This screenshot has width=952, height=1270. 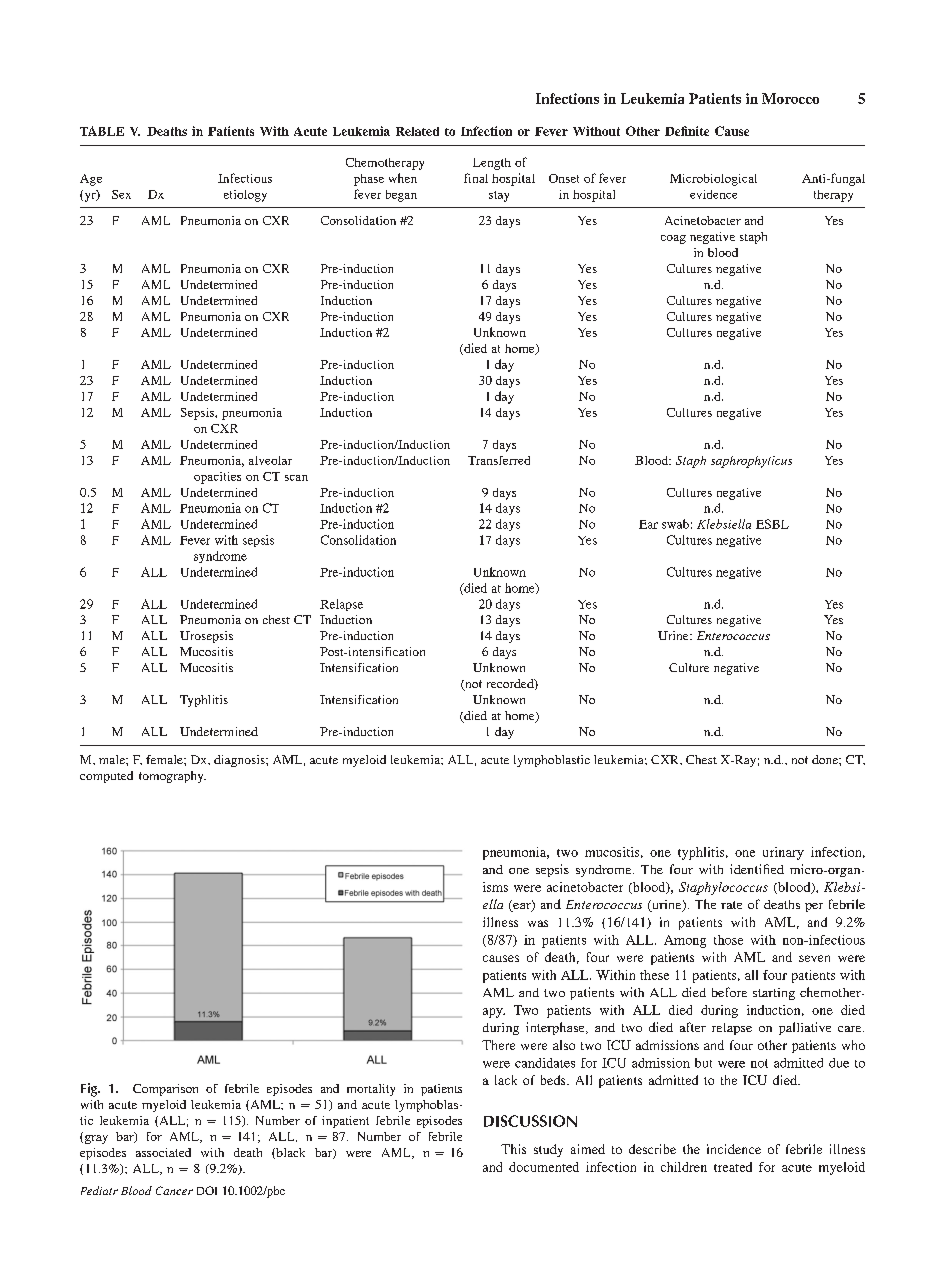 I want to click on Morocco, so click(x=790, y=98).
